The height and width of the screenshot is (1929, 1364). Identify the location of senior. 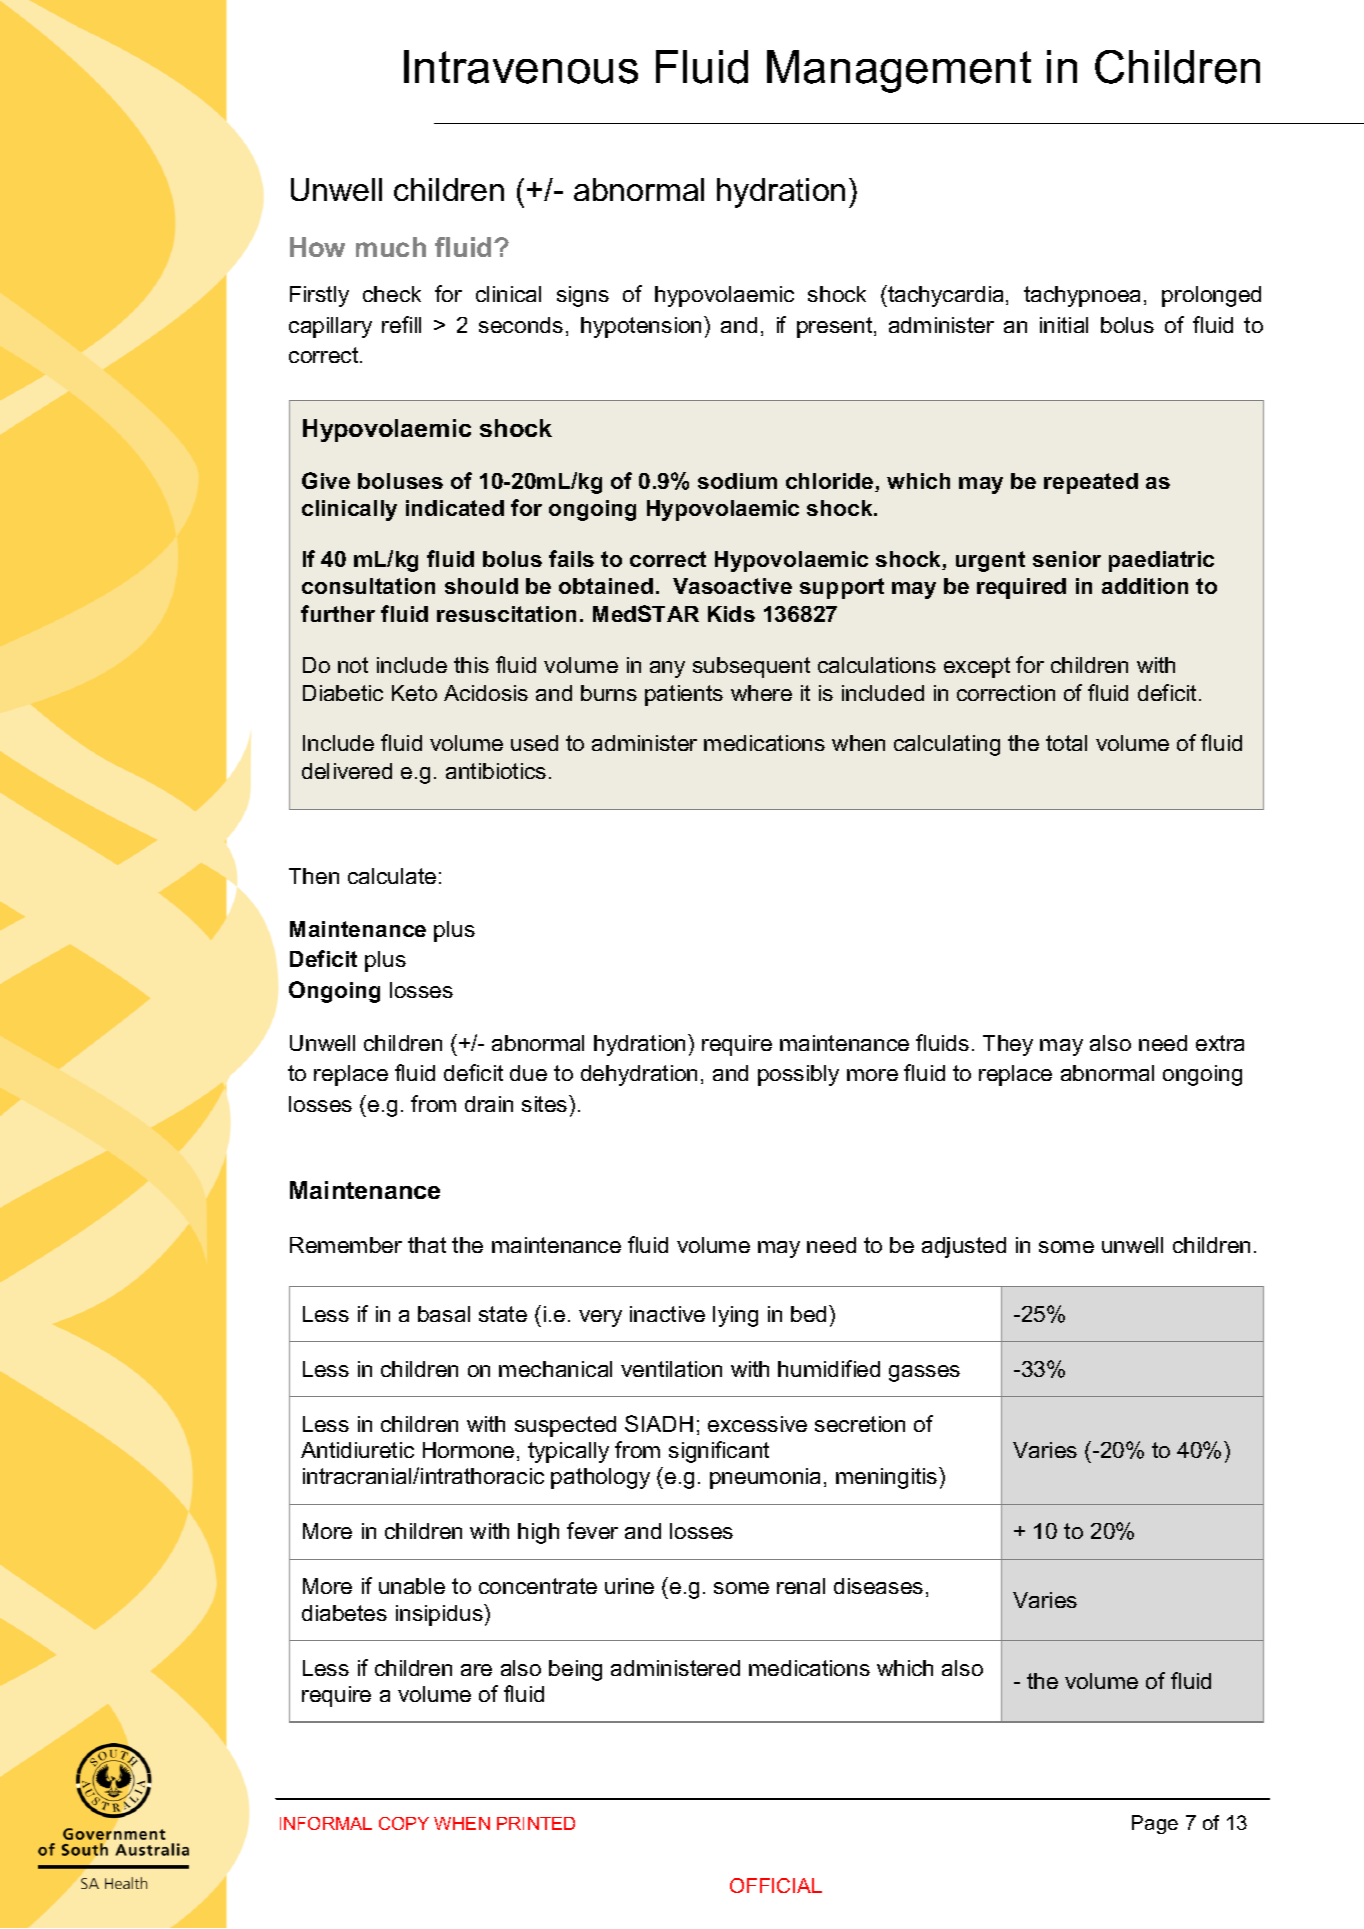
(1067, 559).
